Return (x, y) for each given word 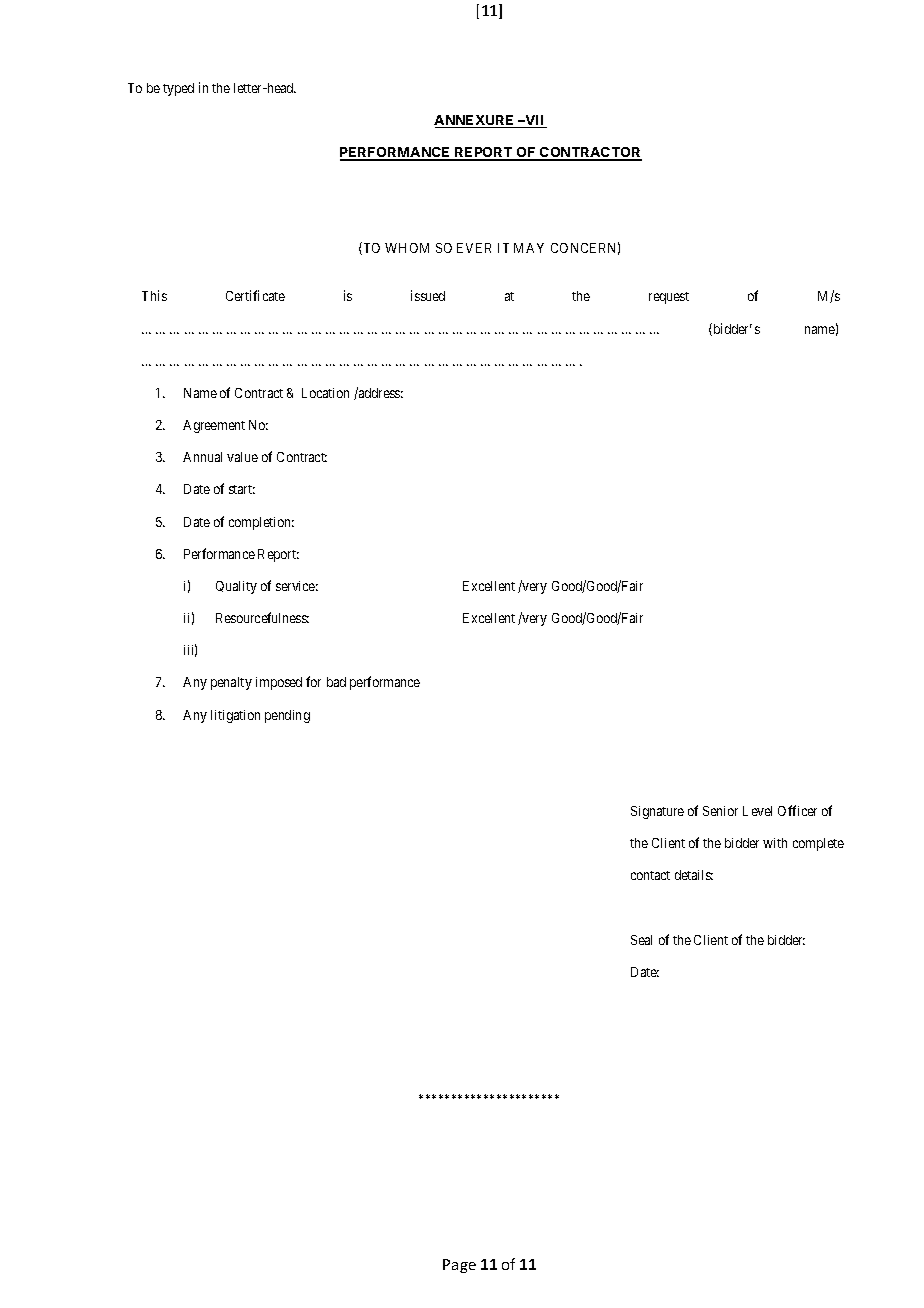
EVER (474, 248)
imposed (279, 683)
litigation (235, 716)
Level (757, 811)
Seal (641, 940)
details (694, 875)
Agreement (214, 426)
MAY (529, 248)
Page (459, 1266)
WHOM (407, 248)
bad (336, 682)
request (669, 298)
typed (178, 89)
